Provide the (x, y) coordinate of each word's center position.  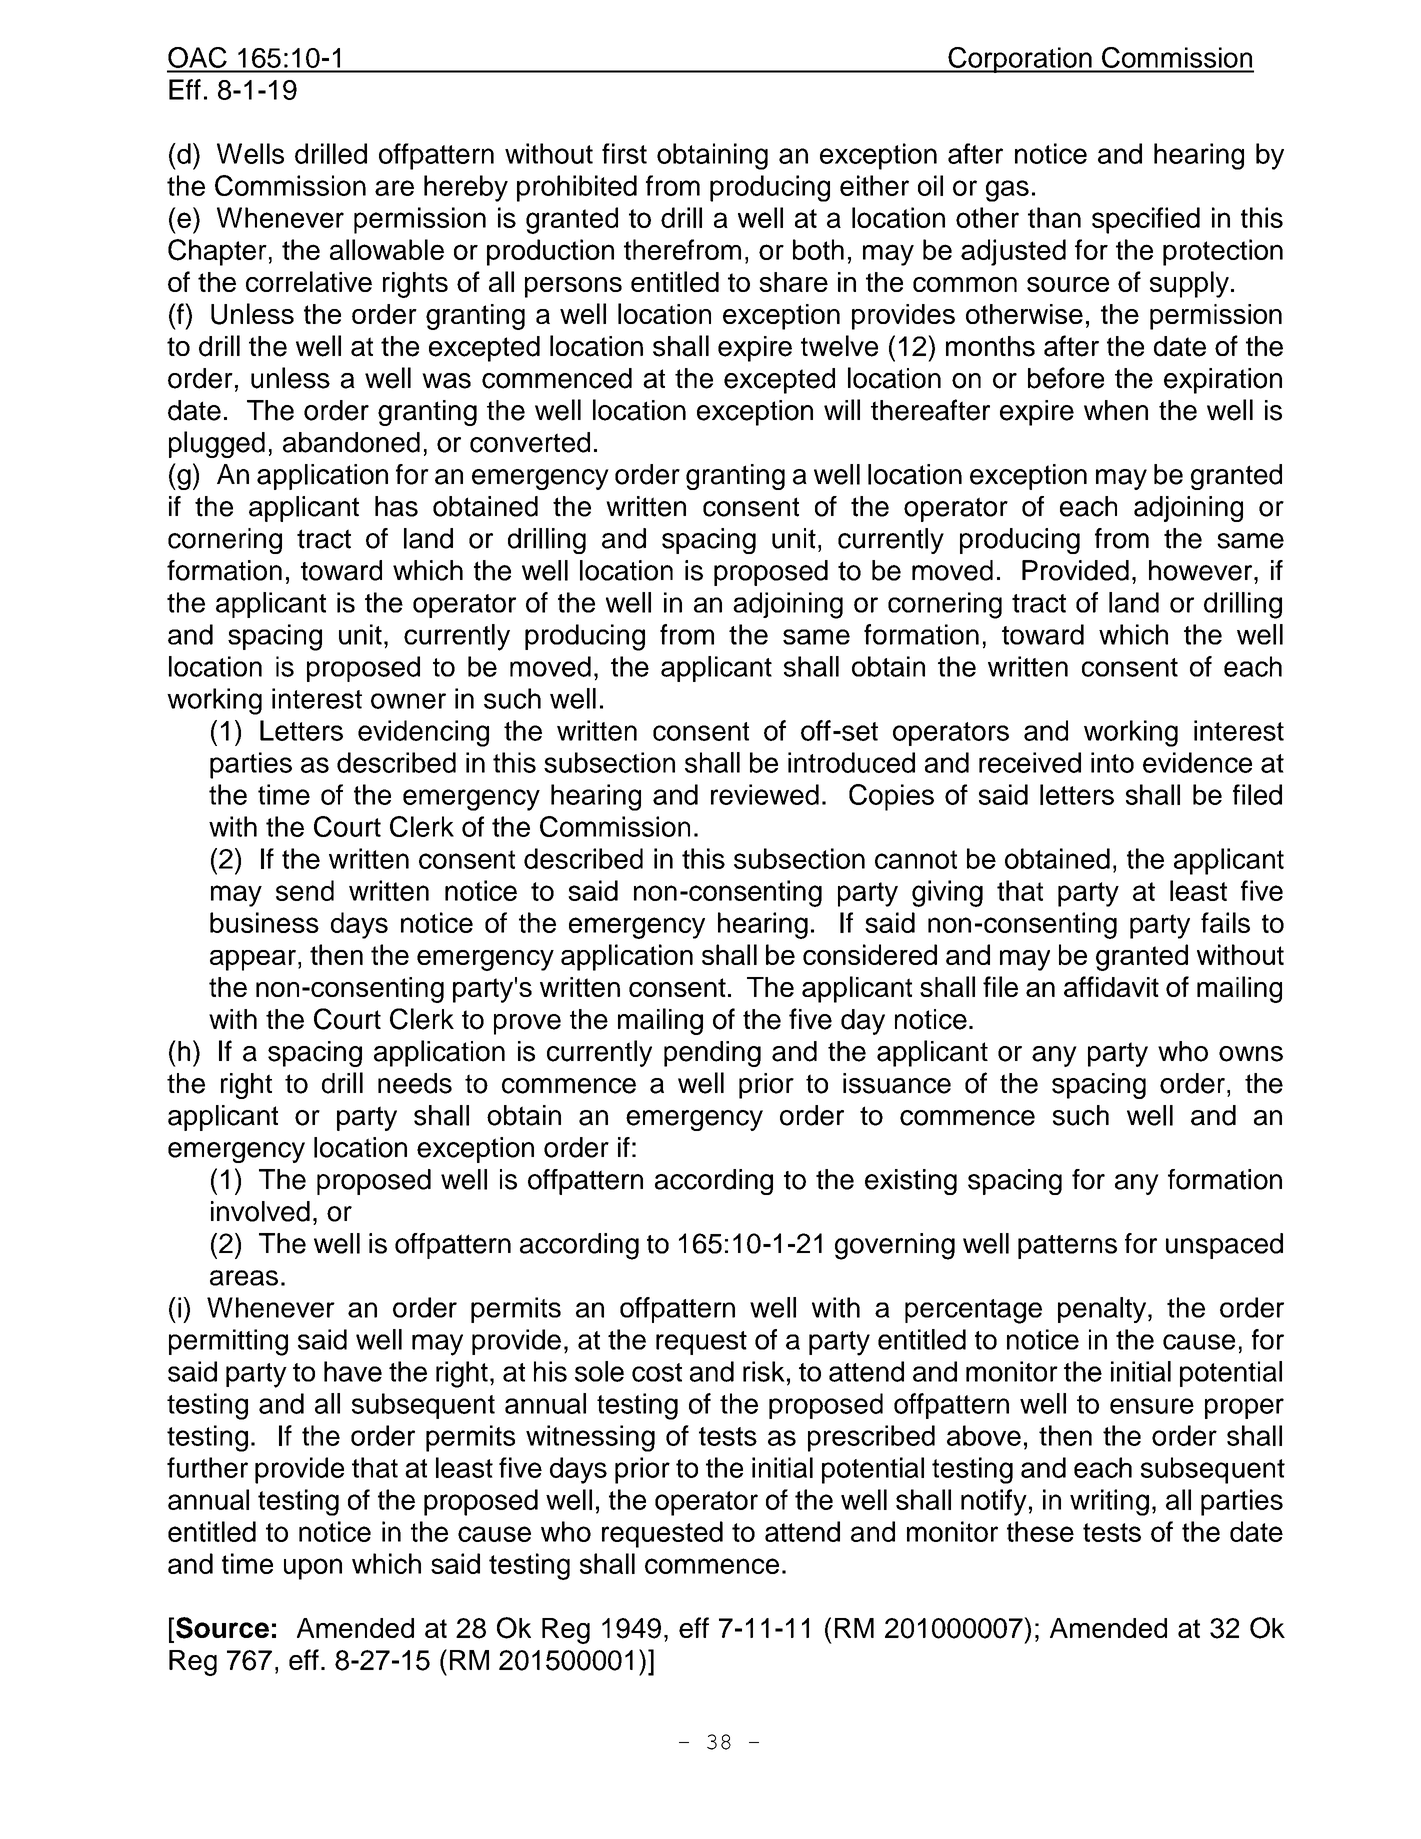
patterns (1067, 1247)
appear (253, 960)
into (1112, 762)
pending (712, 1054)
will (842, 409)
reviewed (765, 794)
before (1066, 378)
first (624, 153)
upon (313, 1569)
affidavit (1111, 986)
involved (260, 1211)
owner (408, 701)
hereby (466, 188)
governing (895, 1246)
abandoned (351, 442)
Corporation (1020, 60)
